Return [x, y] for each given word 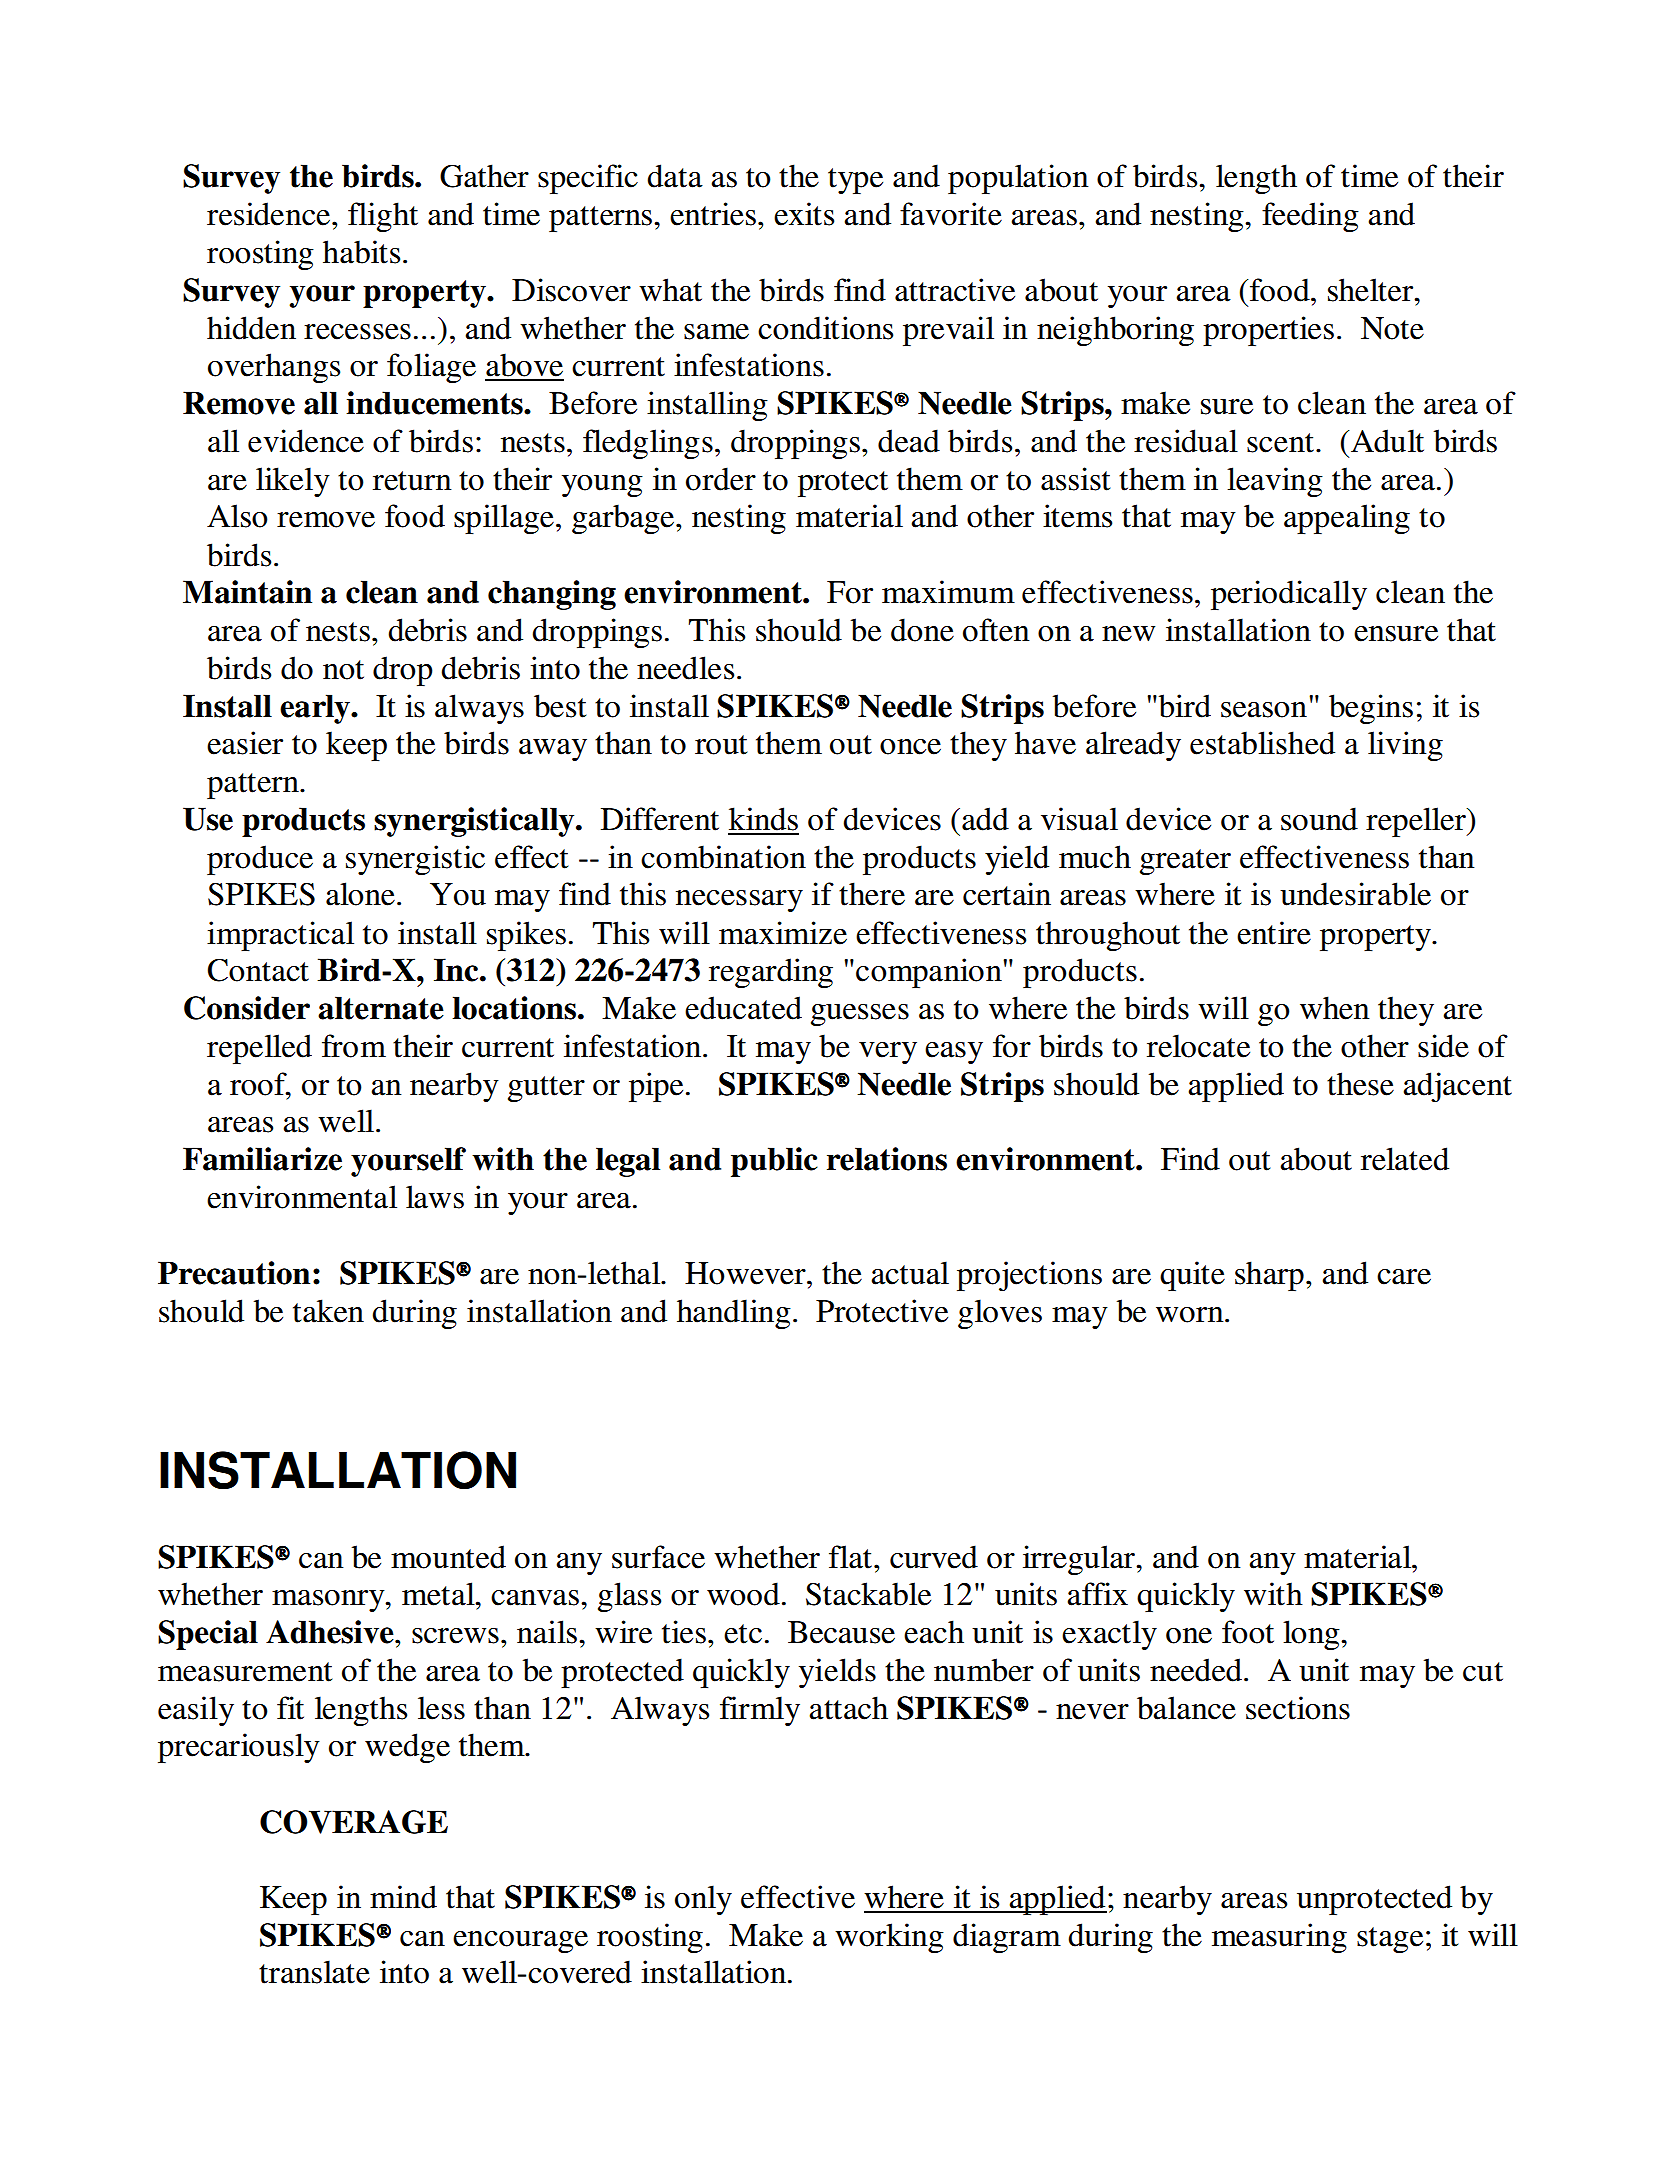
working [889, 1938]
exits [804, 214]
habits [361, 252]
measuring [1279, 1938]
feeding [1310, 217]
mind [403, 1897]
